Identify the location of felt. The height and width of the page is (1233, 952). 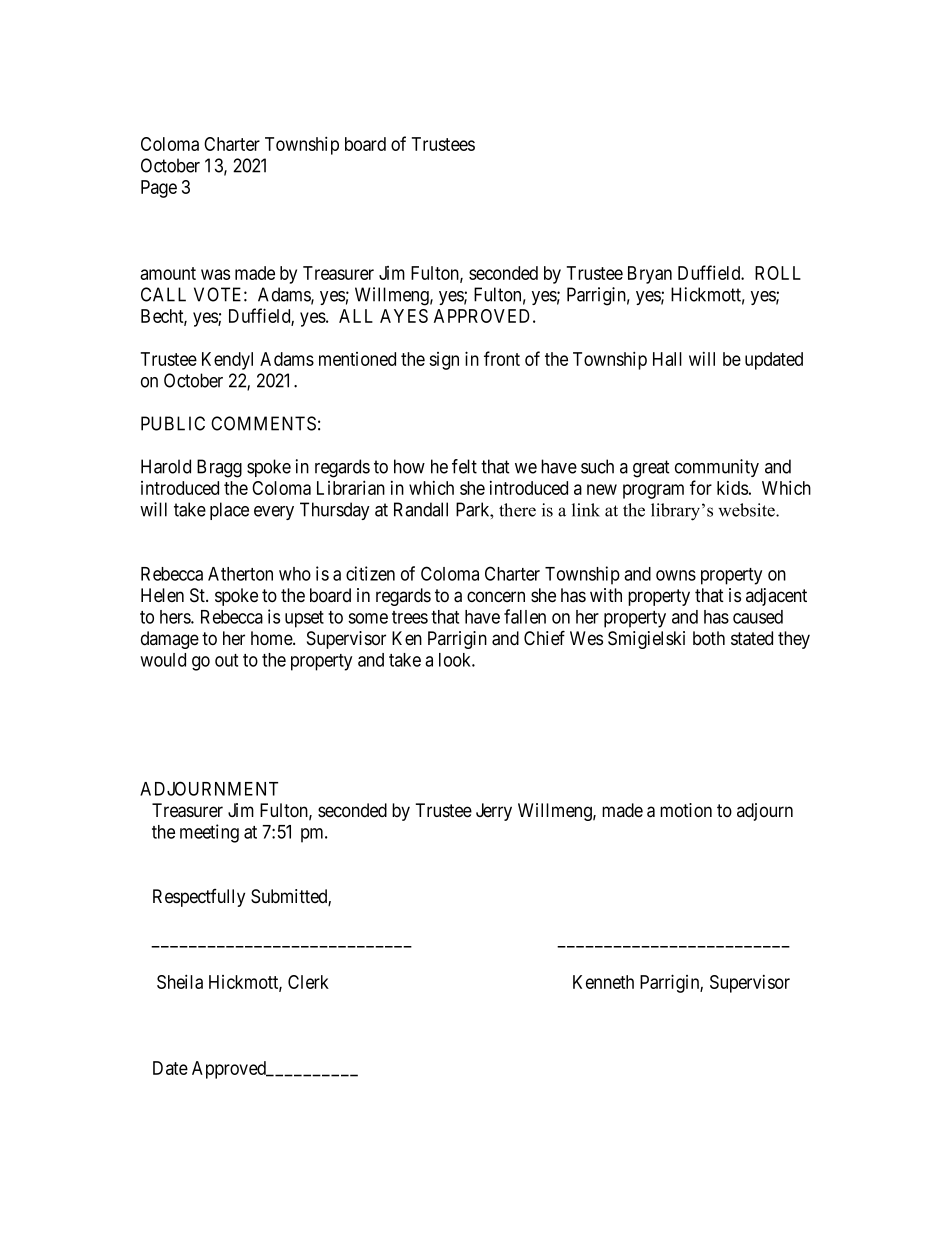
(464, 466).
